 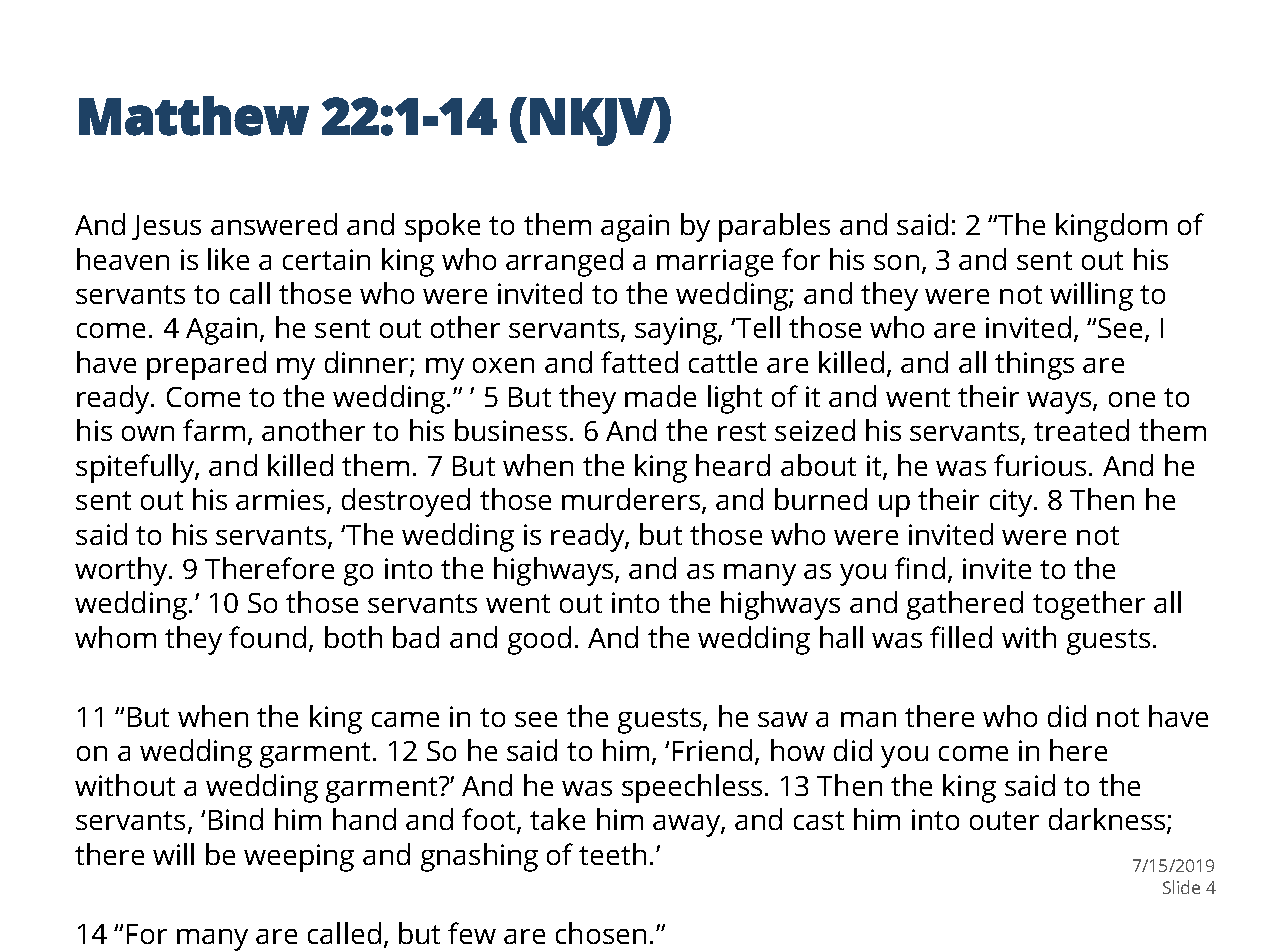 I want to click on found, so click(x=267, y=637).
